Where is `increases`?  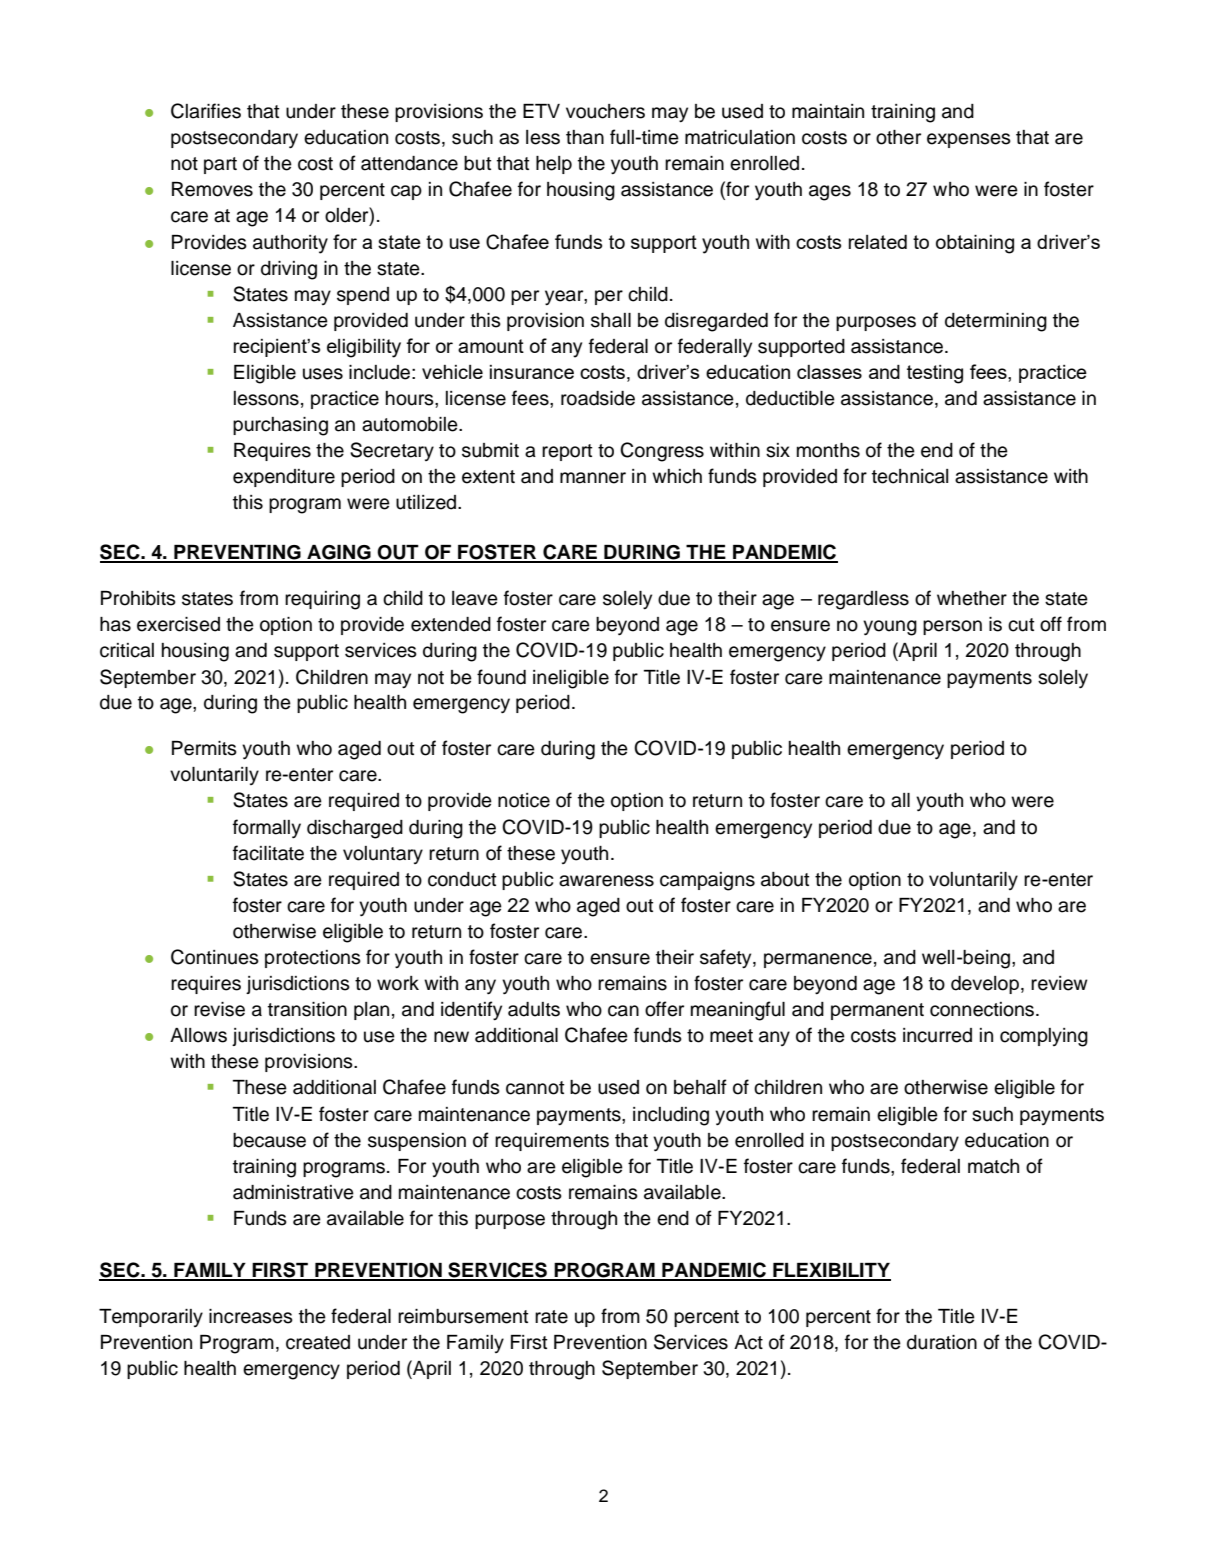 increases is located at coordinates (251, 1316).
